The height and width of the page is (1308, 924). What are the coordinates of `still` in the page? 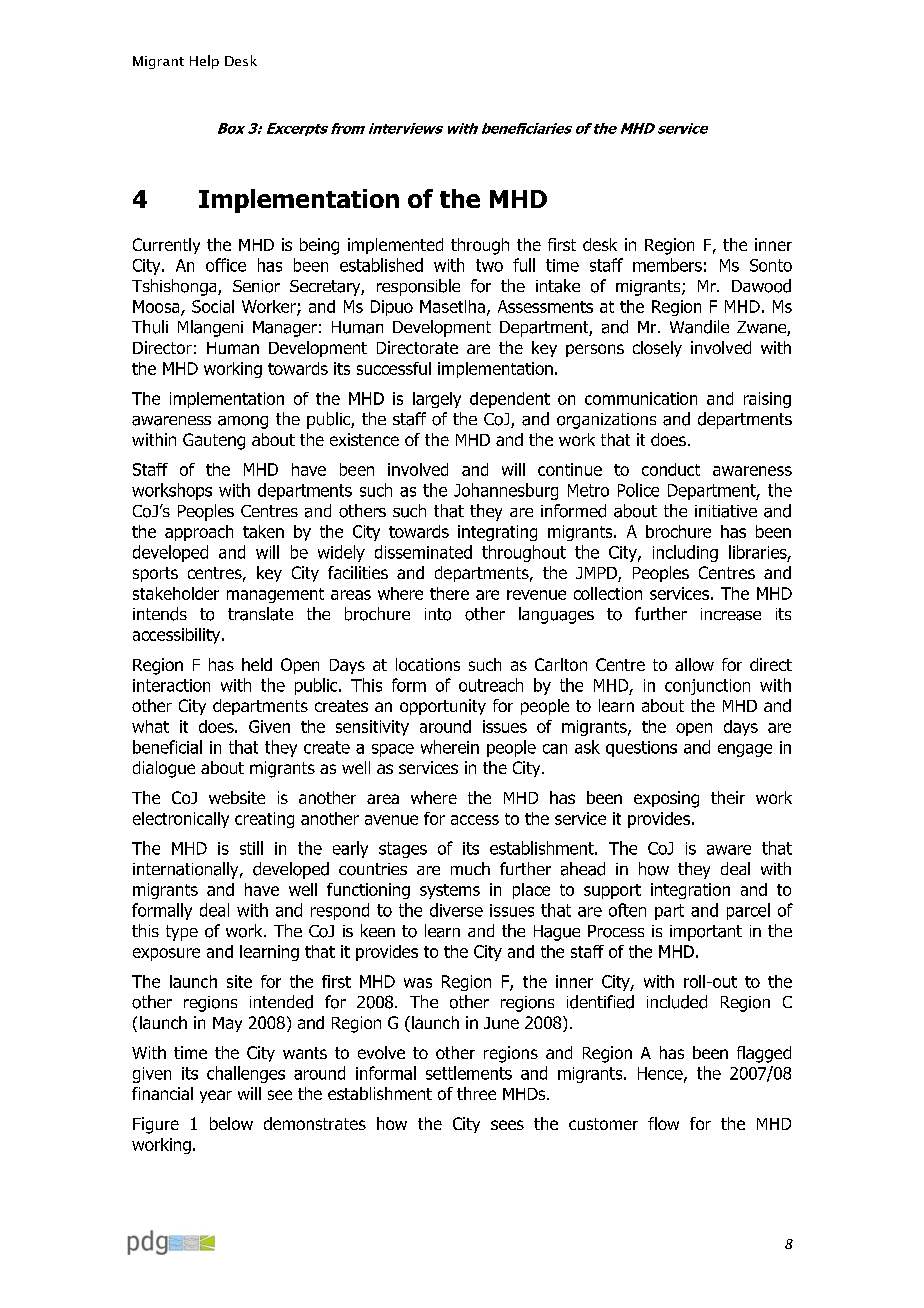 It's located at (251, 848).
